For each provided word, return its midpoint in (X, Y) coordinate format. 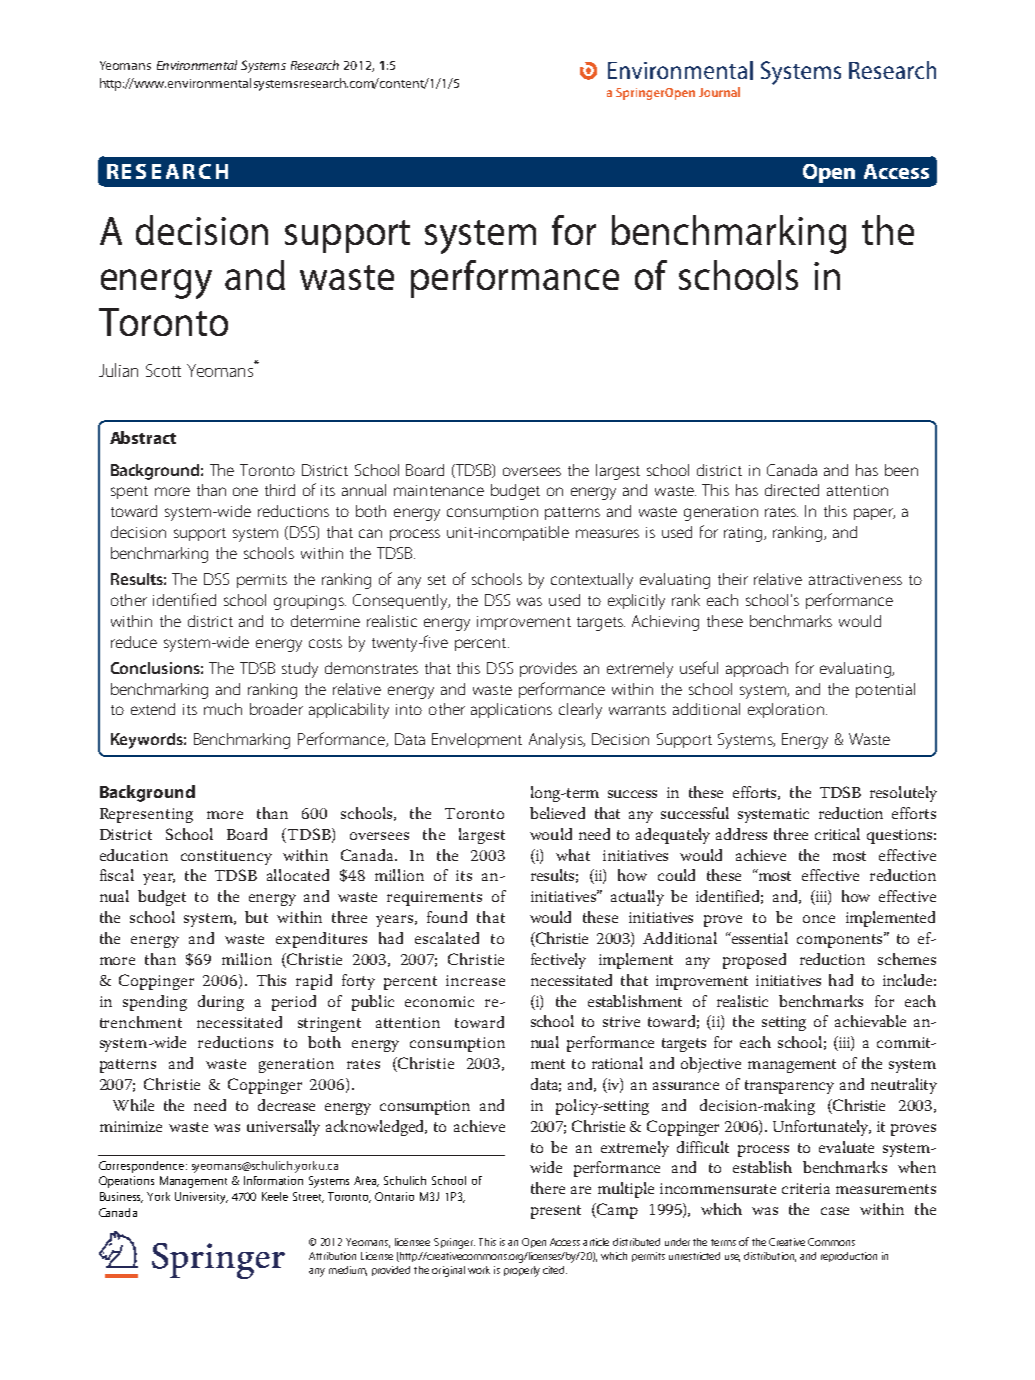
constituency (226, 857)
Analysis (557, 741)
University (201, 1198)
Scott (163, 370)
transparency (789, 1087)
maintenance (439, 490)
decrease (286, 1105)
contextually (592, 581)
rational (617, 1063)
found (447, 917)
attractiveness (855, 579)
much (223, 709)
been (901, 470)
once (819, 919)
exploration (786, 710)
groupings (310, 602)
